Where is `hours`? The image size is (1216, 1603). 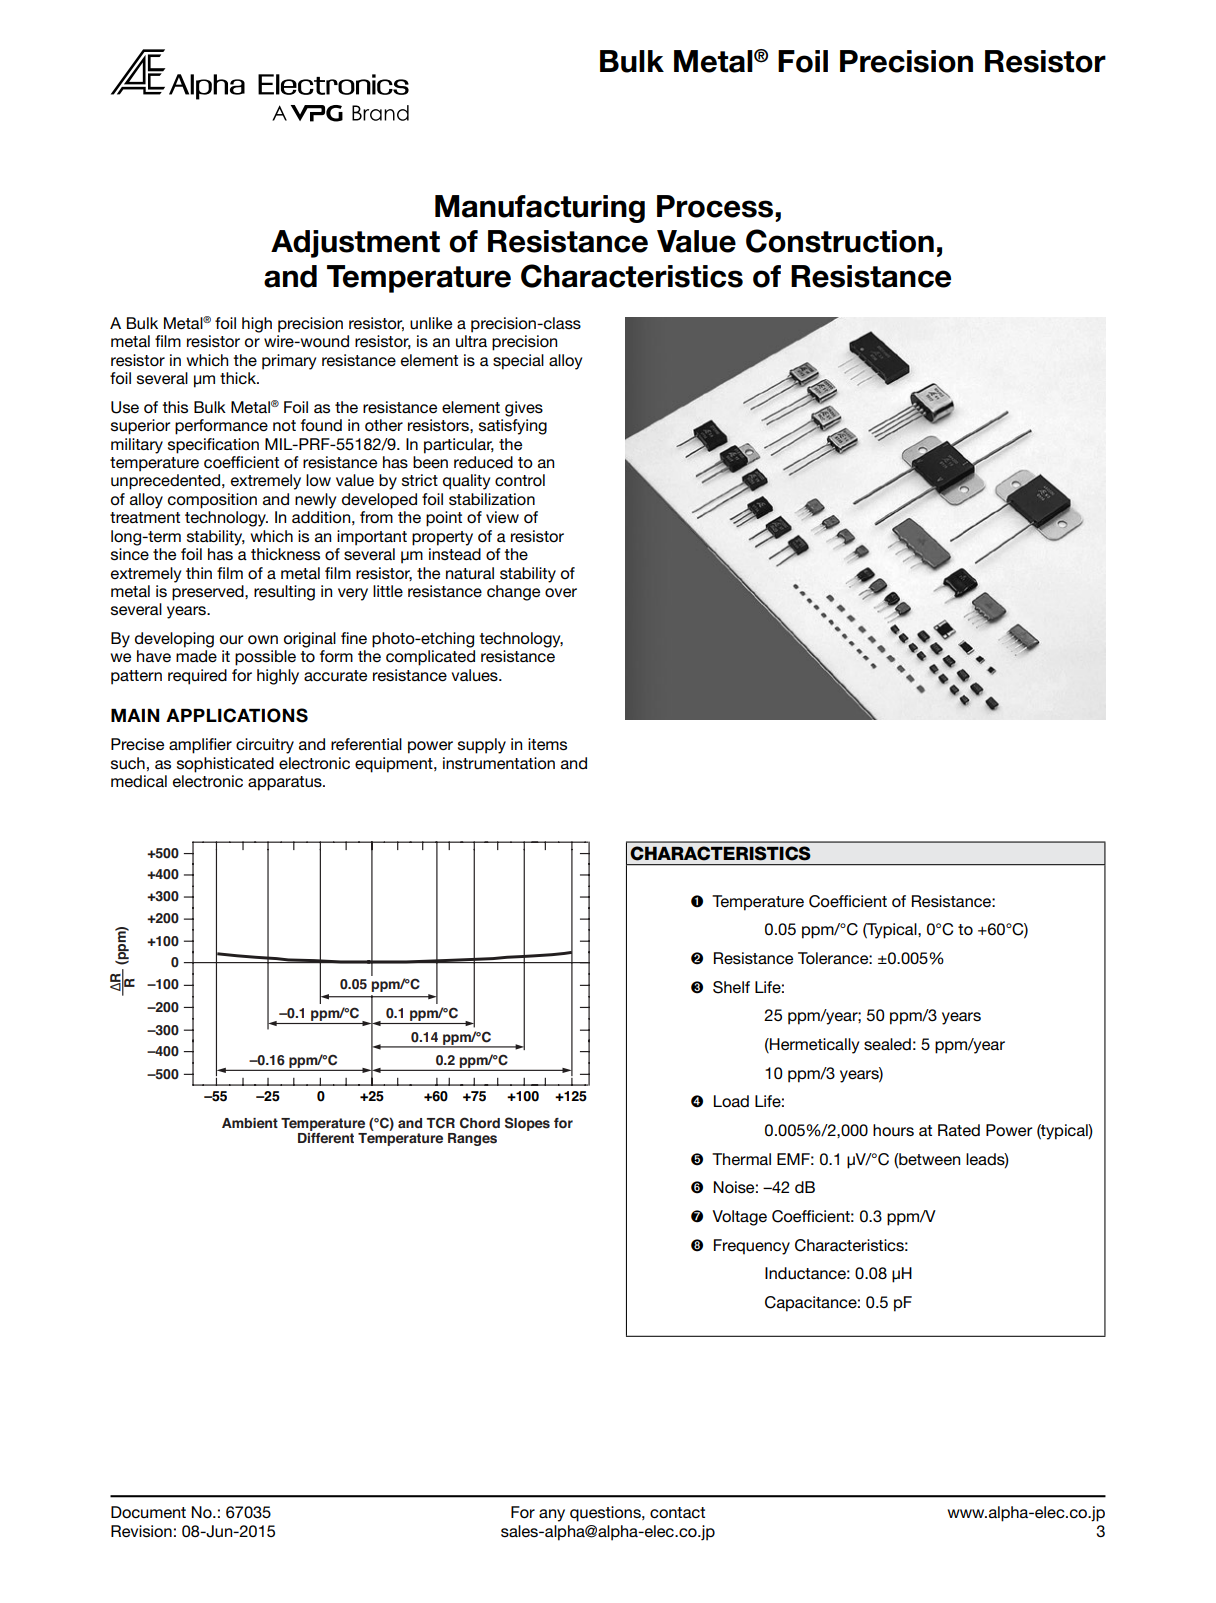 hours is located at coordinates (893, 1130).
